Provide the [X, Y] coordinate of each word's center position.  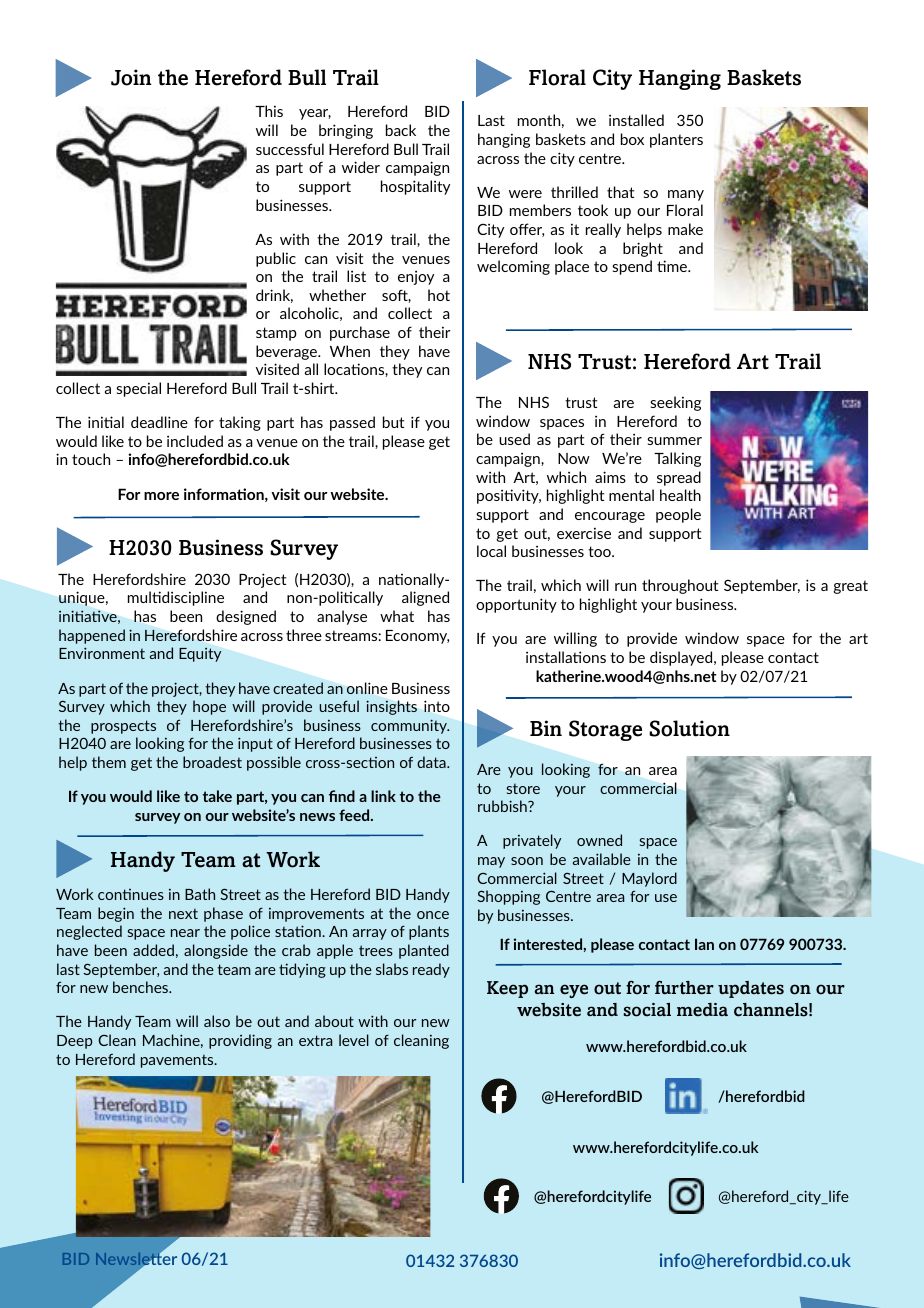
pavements [178, 1061]
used [514, 439]
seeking [675, 403]
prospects [123, 727]
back [401, 130]
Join [131, 77]
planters [676, 140]
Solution [689, 728]
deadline [159, 422]
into [437, 706]
